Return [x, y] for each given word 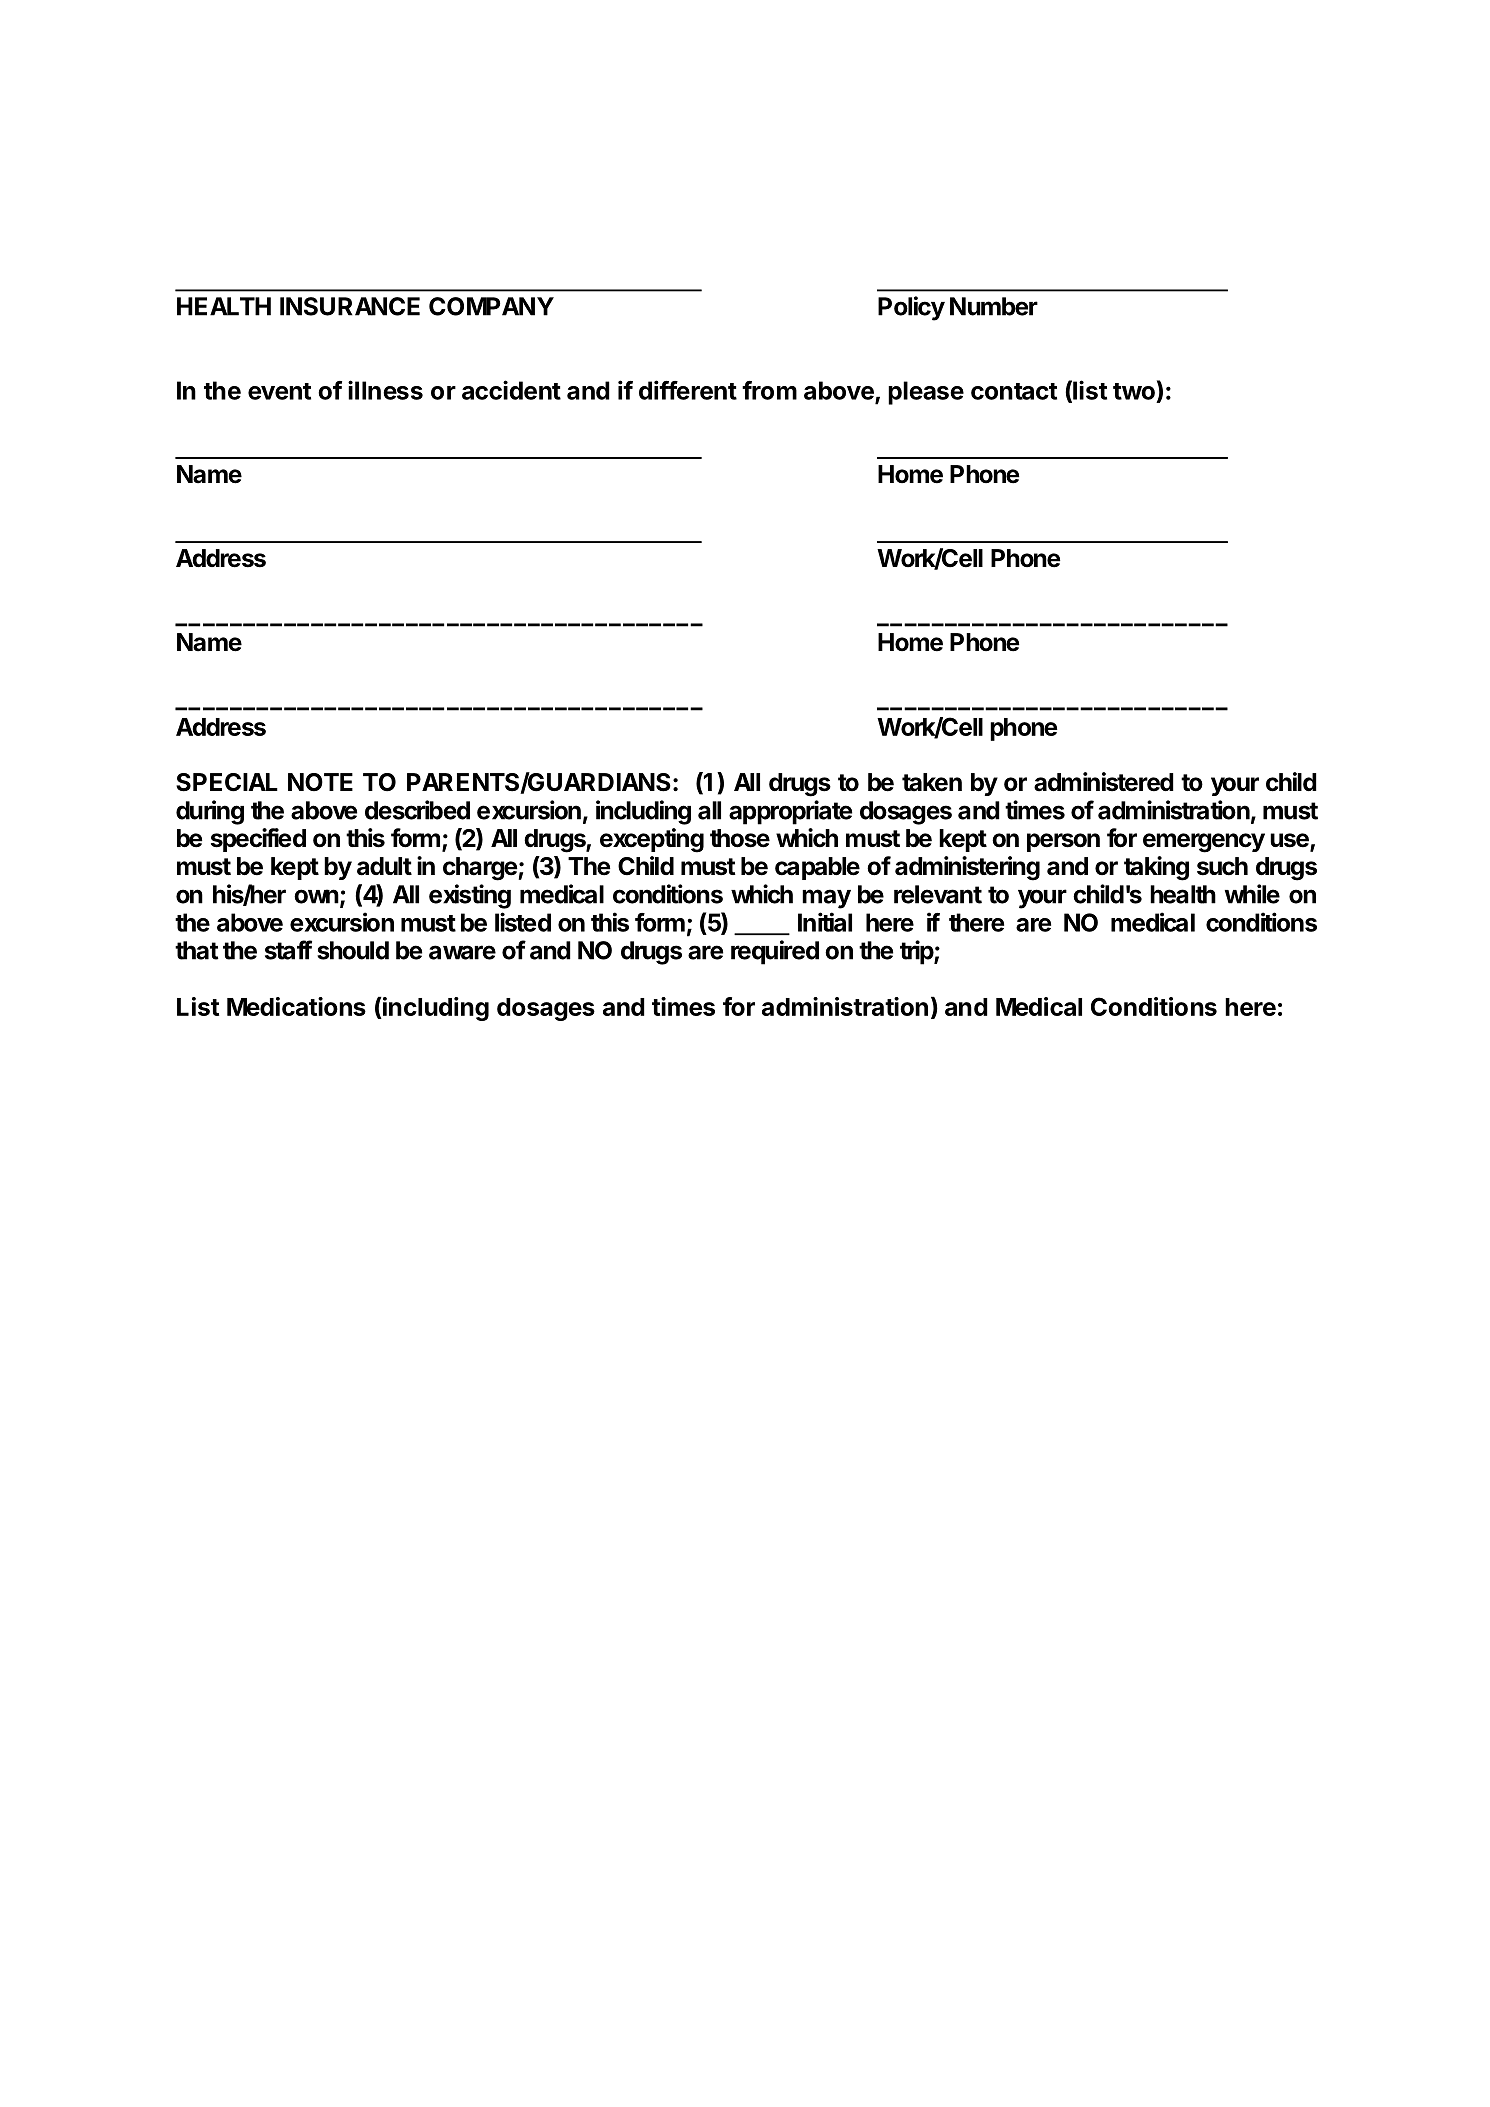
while [1252, 894]
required [775, 952]
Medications [296, 1006]
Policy [911, 308]
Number [994, 306]
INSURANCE [350, 306]
